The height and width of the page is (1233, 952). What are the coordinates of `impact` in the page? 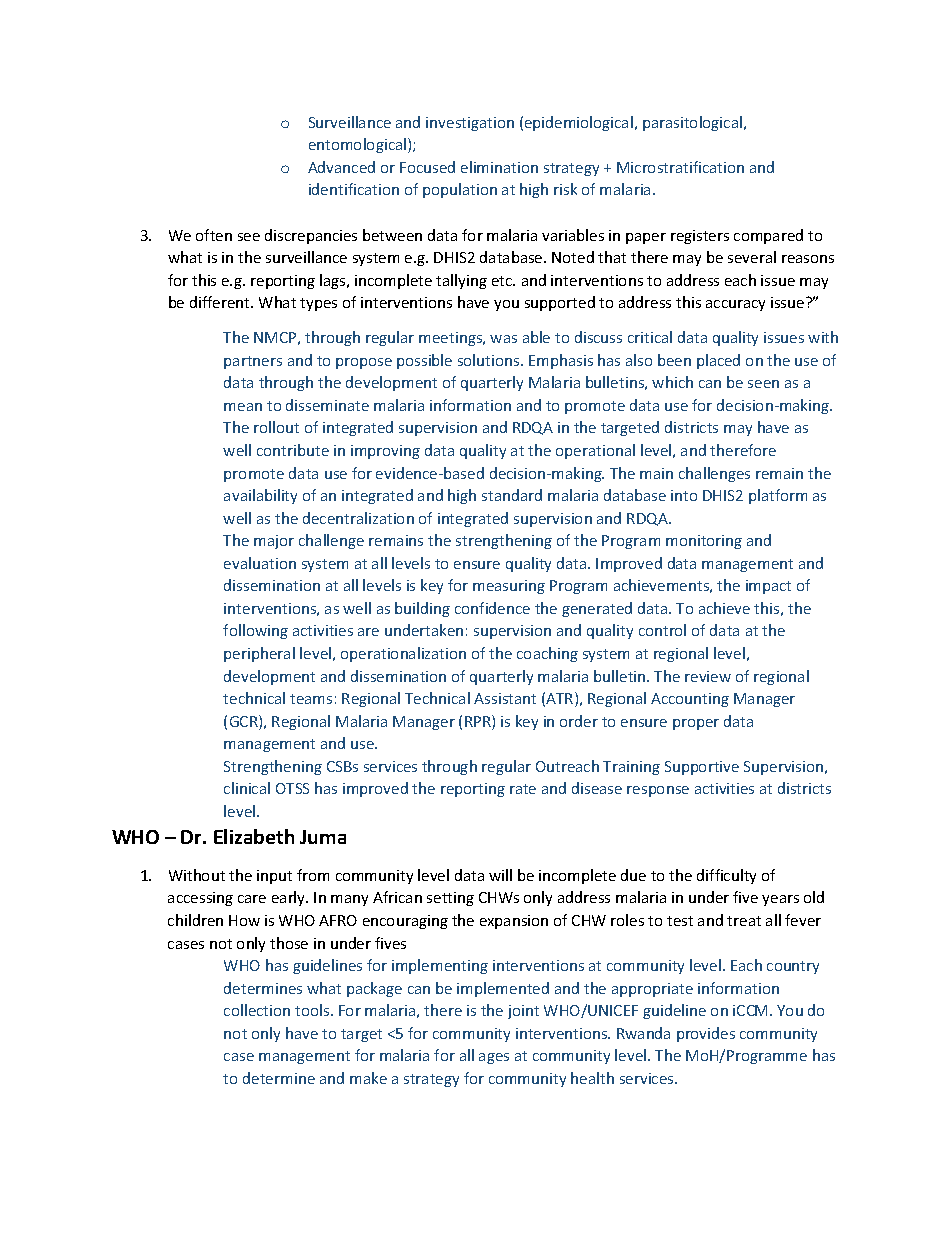 It's located at (768, 587).
